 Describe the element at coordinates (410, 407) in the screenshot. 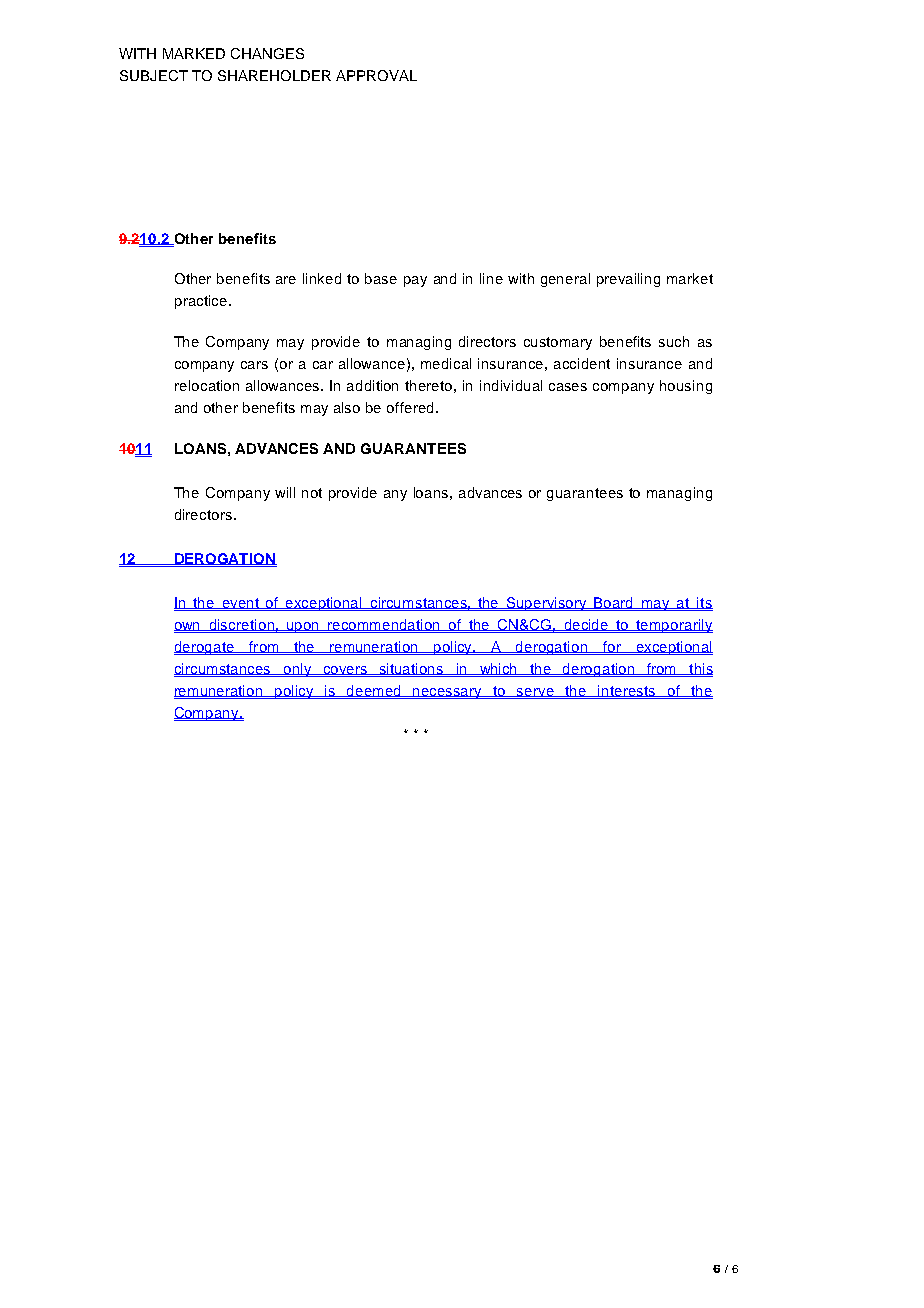

I see `offered` at that location.
